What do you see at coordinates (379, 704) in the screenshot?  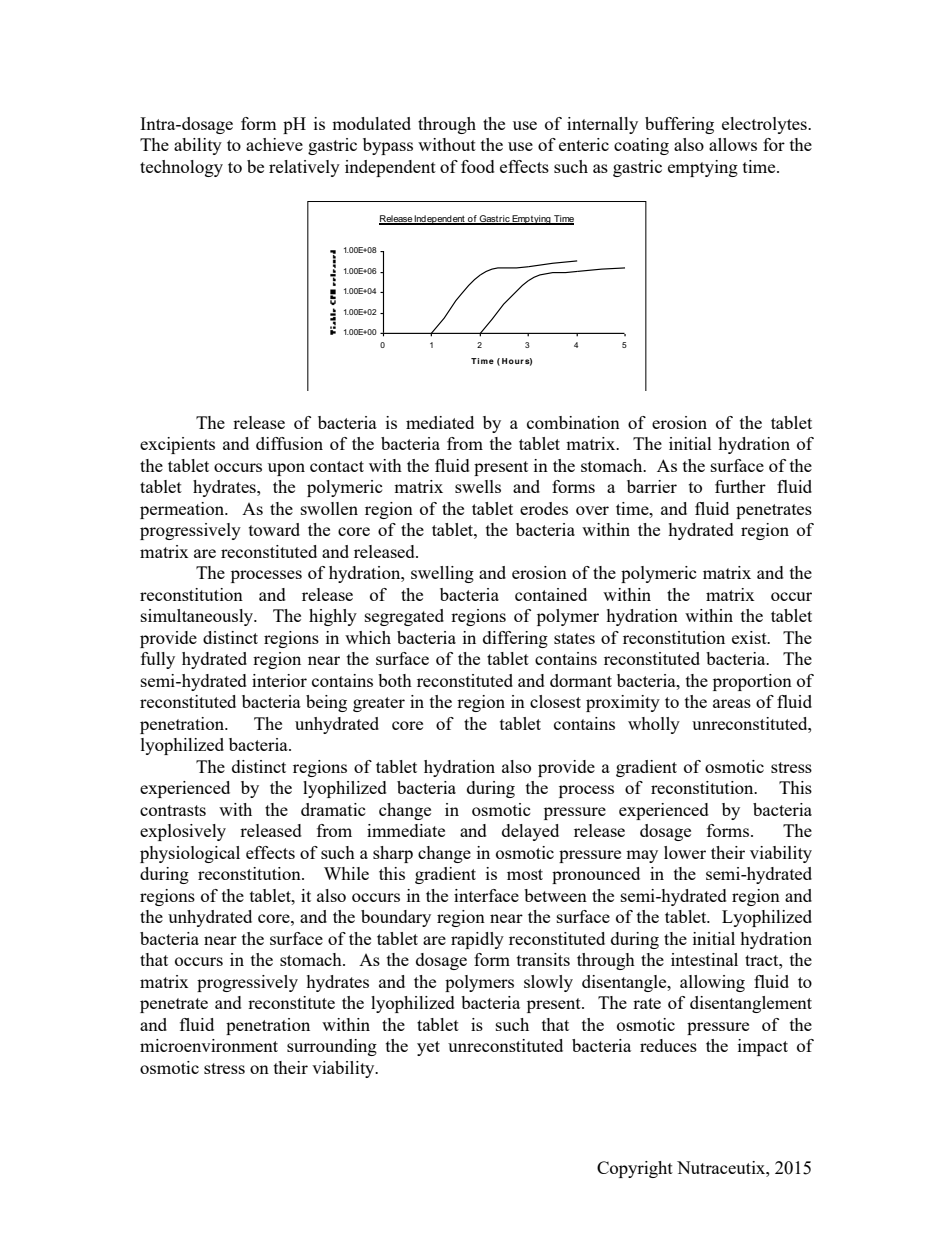 I see `greater` at bounding box center [379, 704].
